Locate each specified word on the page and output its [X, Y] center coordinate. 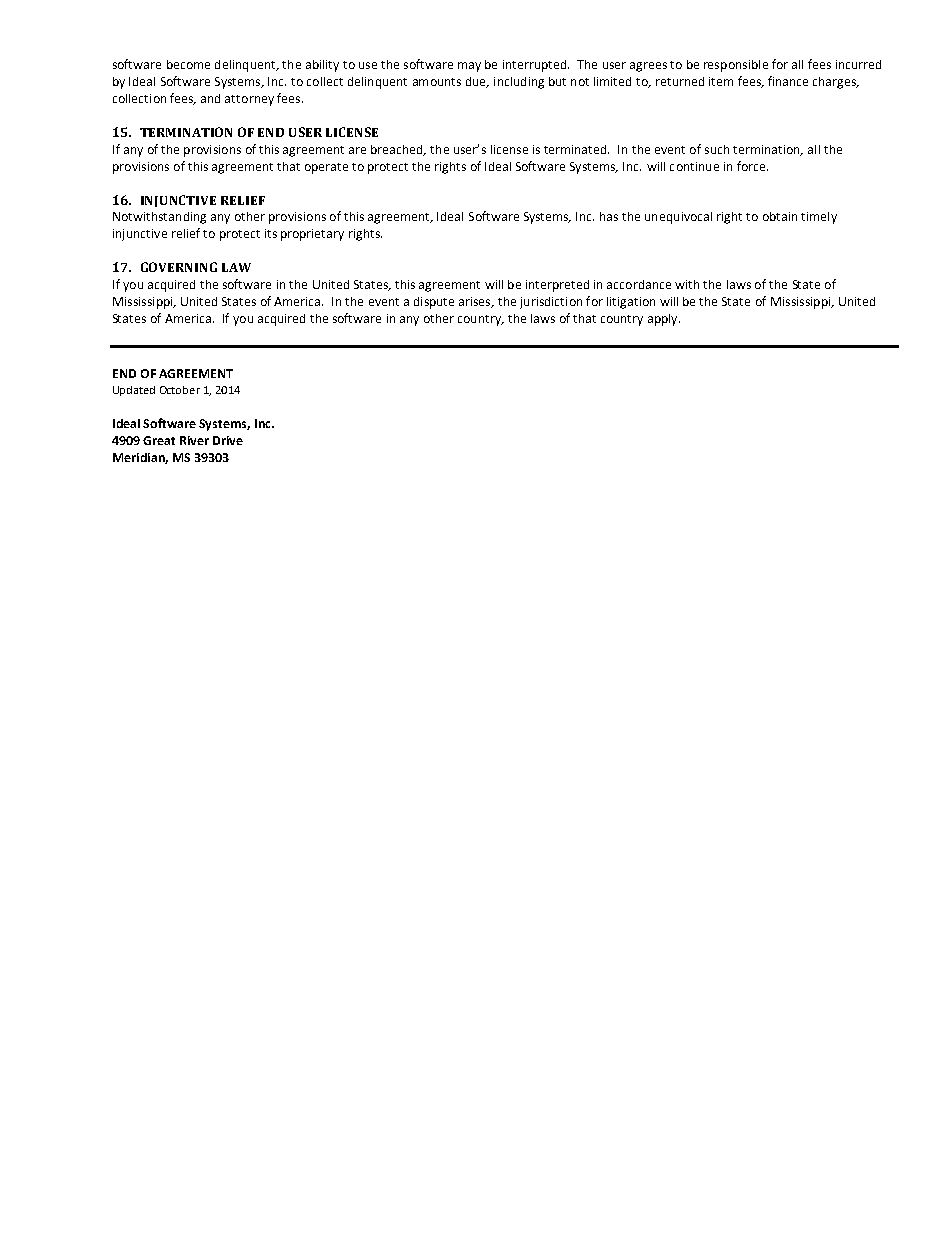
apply [664, 320]
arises [476, 302]
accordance [639, 284]
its [271, 233]
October [180, 390]
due [477, 82]
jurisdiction [551, 303]
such [717, 149]
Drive [228, 440]
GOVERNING [179, 267]
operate [326, 168]
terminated [576, 149]
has [609, 216]
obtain [780, 216]
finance [788, 81]
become [188, 64]
